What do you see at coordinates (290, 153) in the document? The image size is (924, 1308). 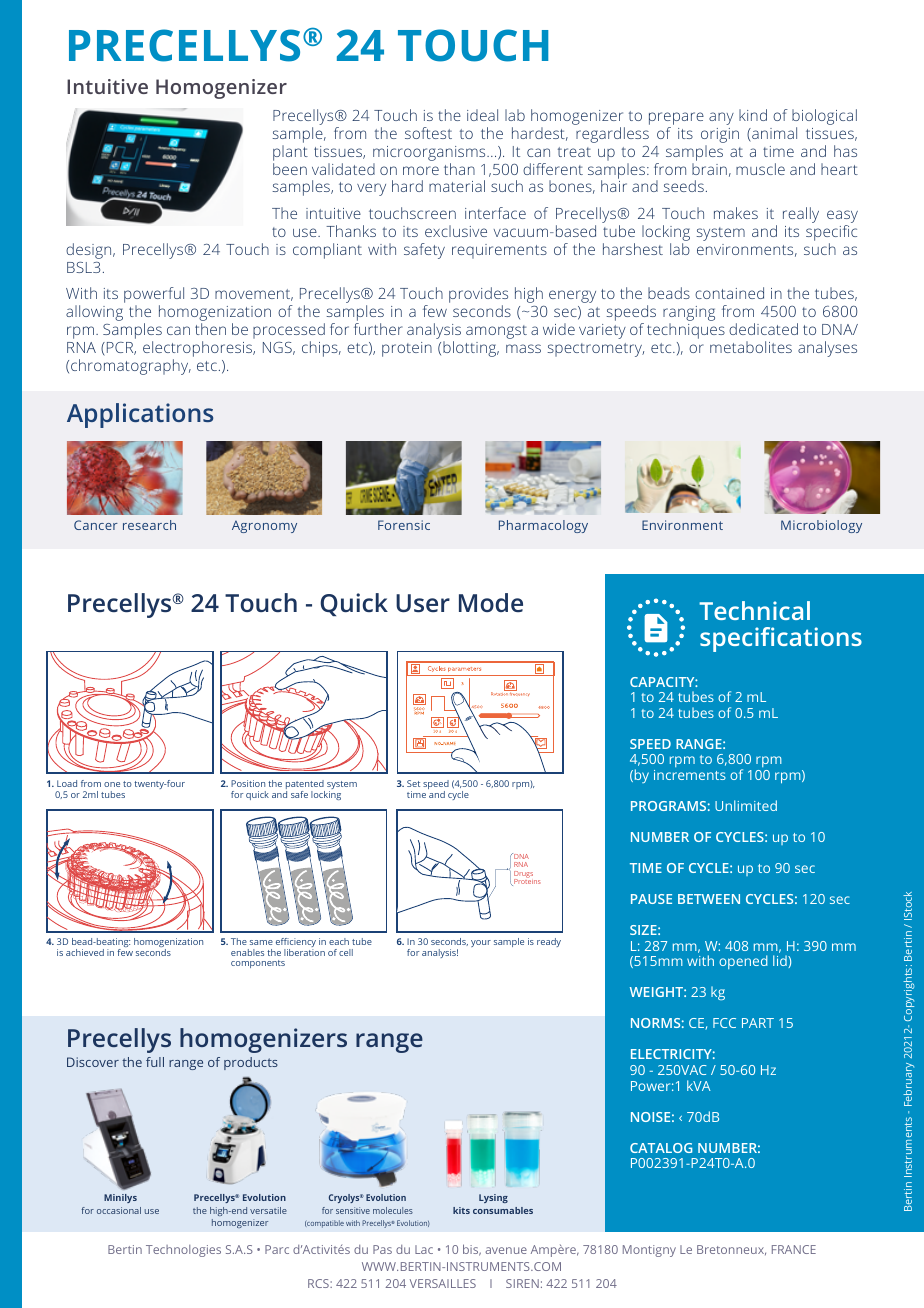 I see `plant` at bounding box center [290, 153].
